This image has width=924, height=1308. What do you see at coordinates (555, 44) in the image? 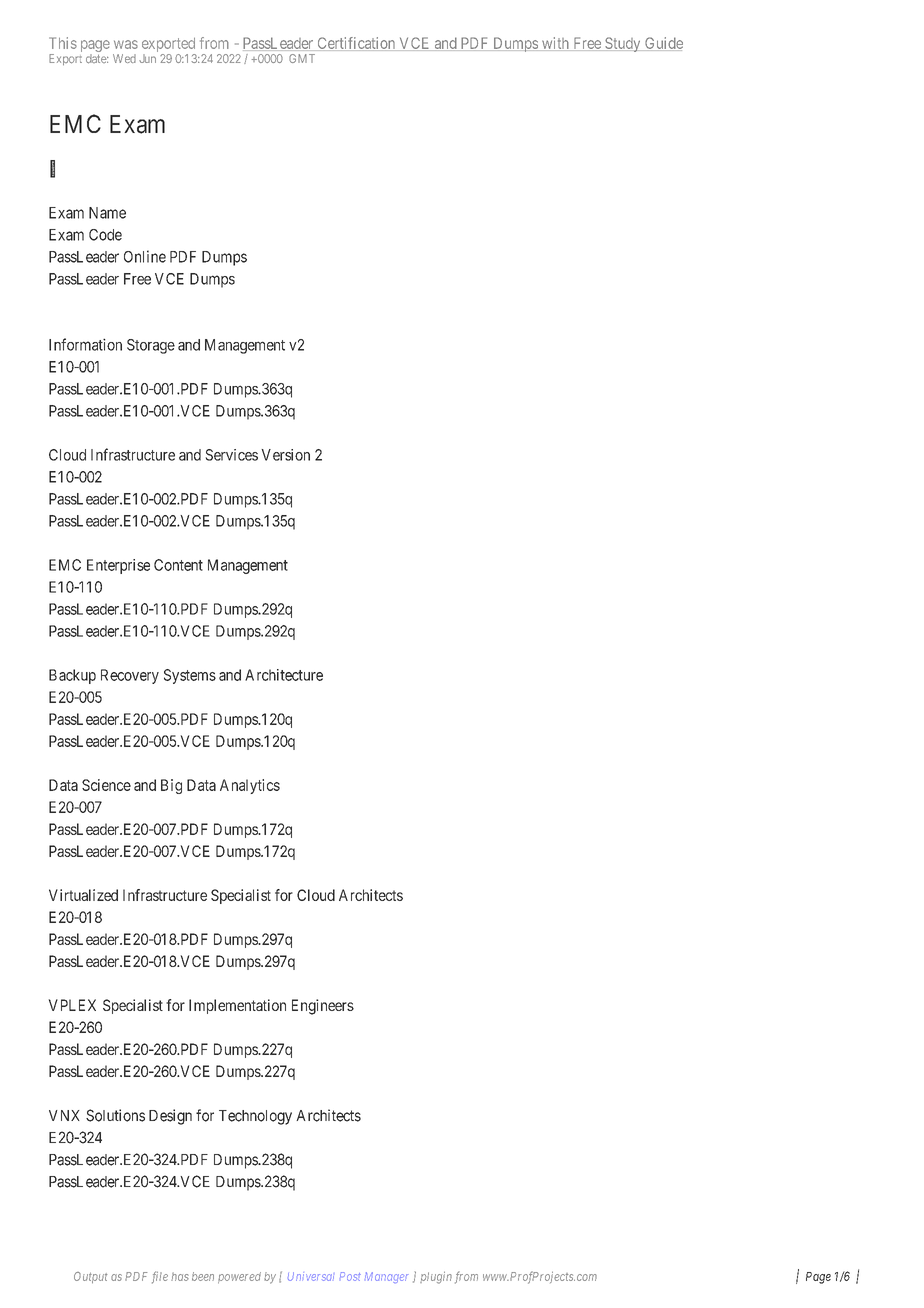
I see `with` at bounding box center [555, 44].
